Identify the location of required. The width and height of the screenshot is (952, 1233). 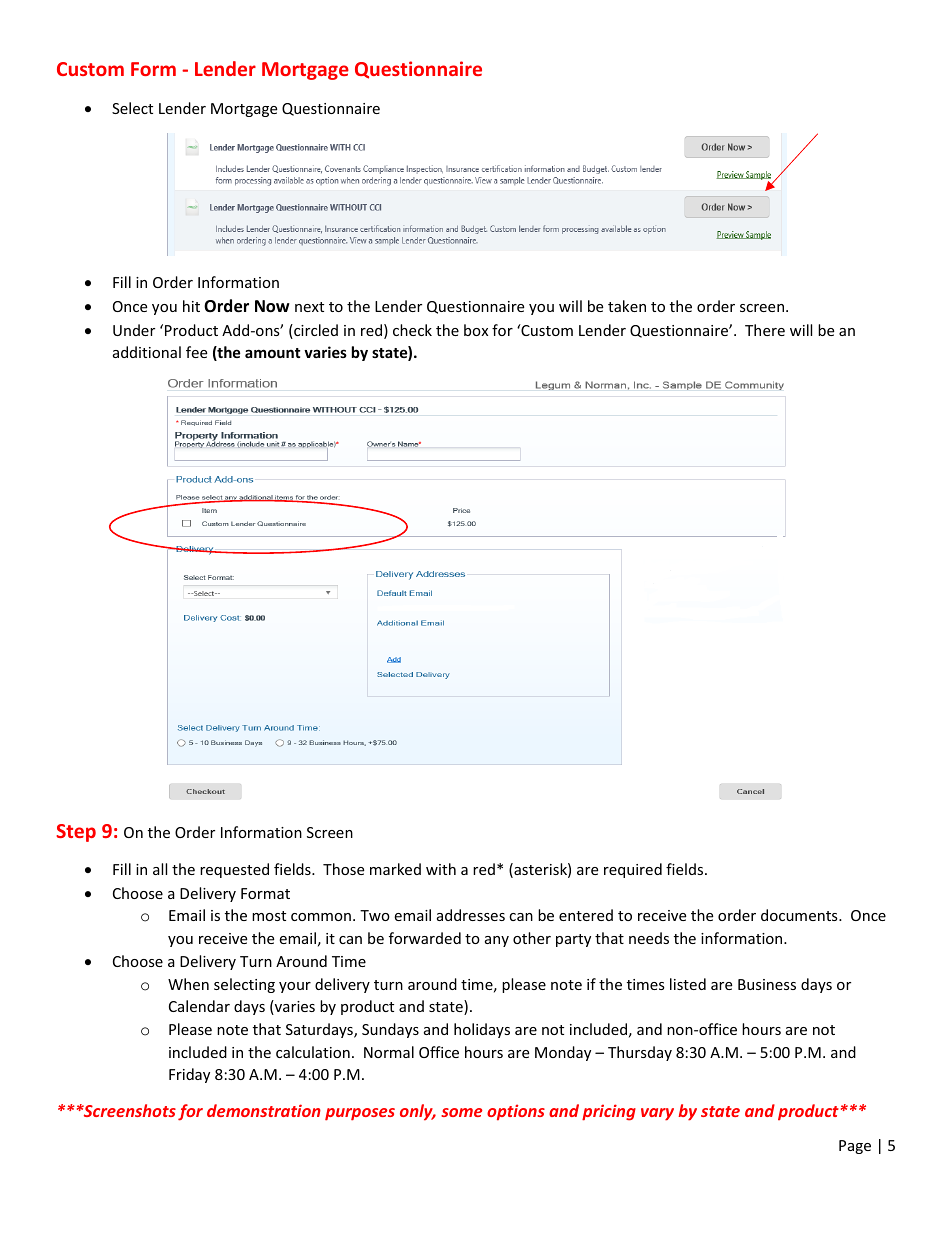
(633, 870).
